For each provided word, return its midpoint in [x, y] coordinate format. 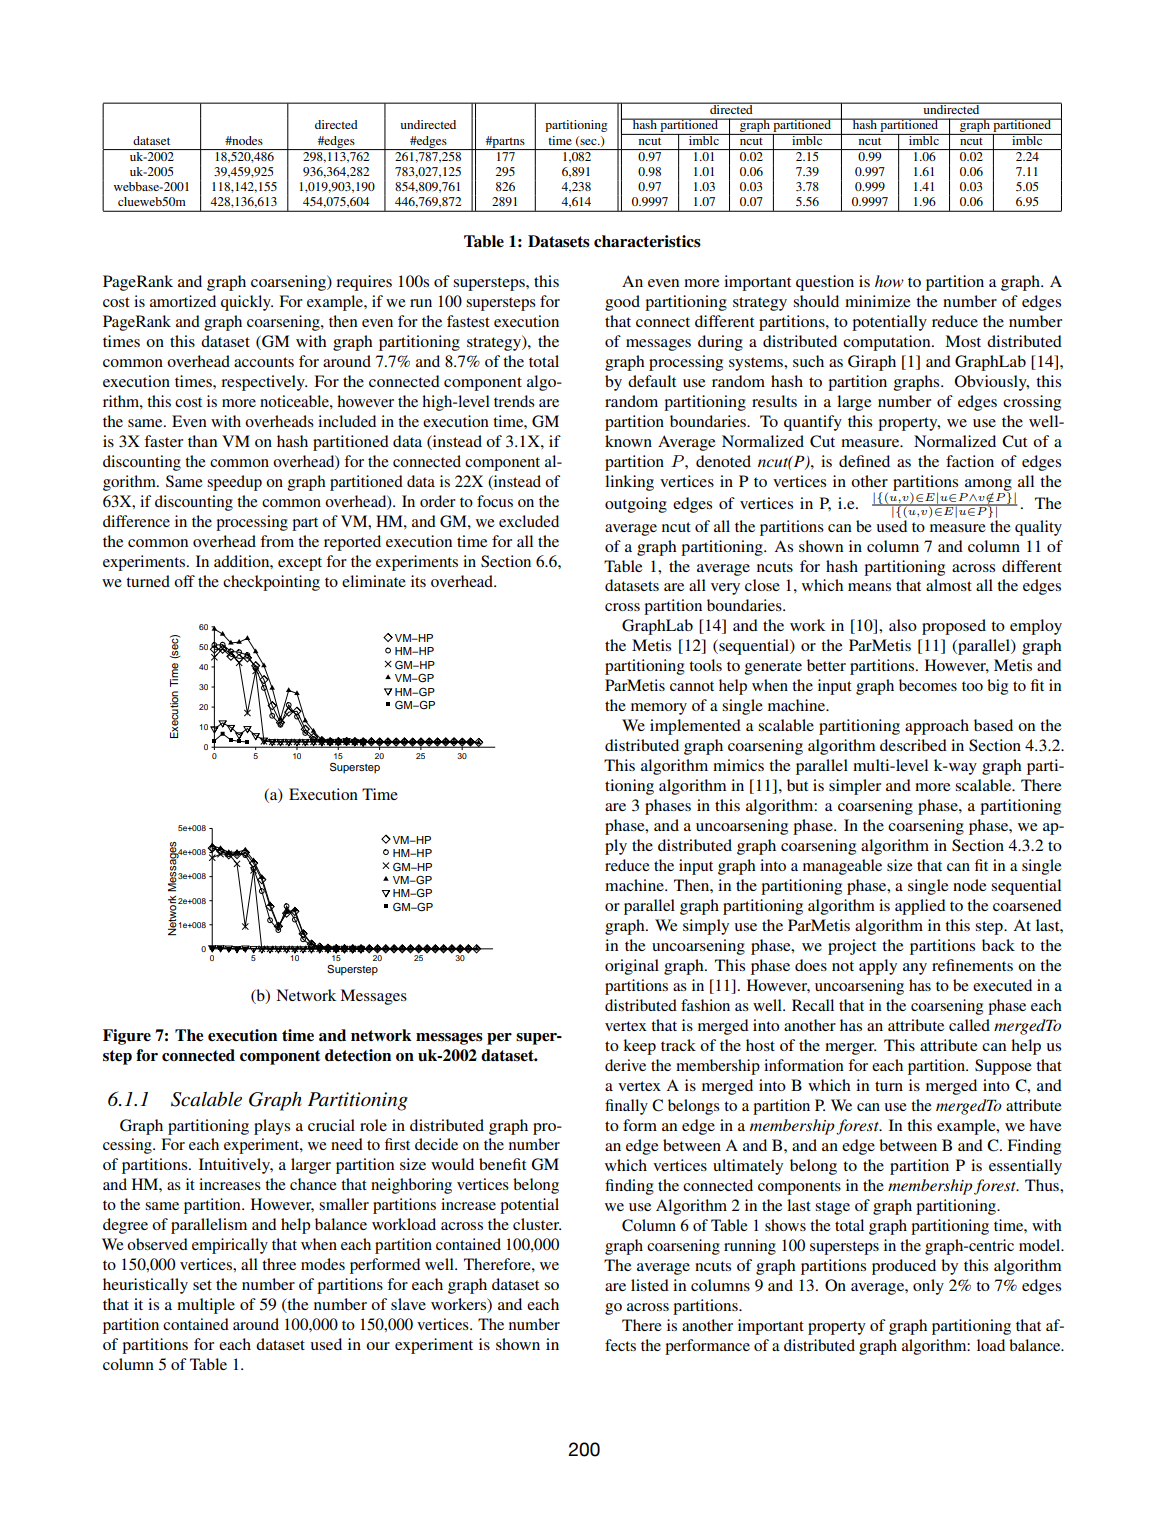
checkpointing [271, 583]
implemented [695, 727]
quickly [247, 303]
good [622, 303]
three [279, 1264]
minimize [877, 301]
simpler [855, 787]
